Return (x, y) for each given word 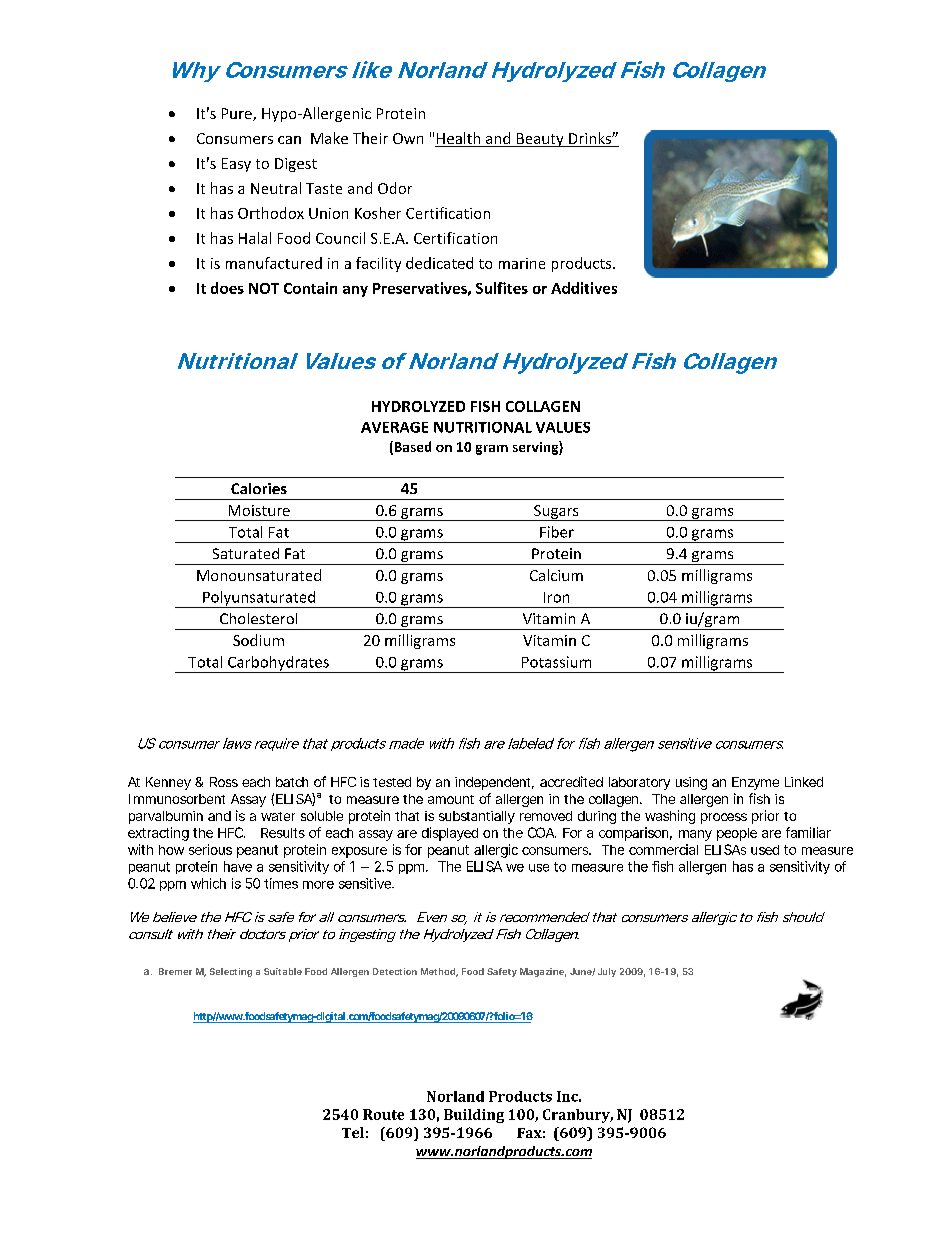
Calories (259, 488)
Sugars (556, 513)
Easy (236, 165)
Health (459, 139)
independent (494, 783)
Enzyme (755, 783)
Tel (353, 1132)
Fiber (557, 532)
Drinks (590, 139)
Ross (224, 782)
